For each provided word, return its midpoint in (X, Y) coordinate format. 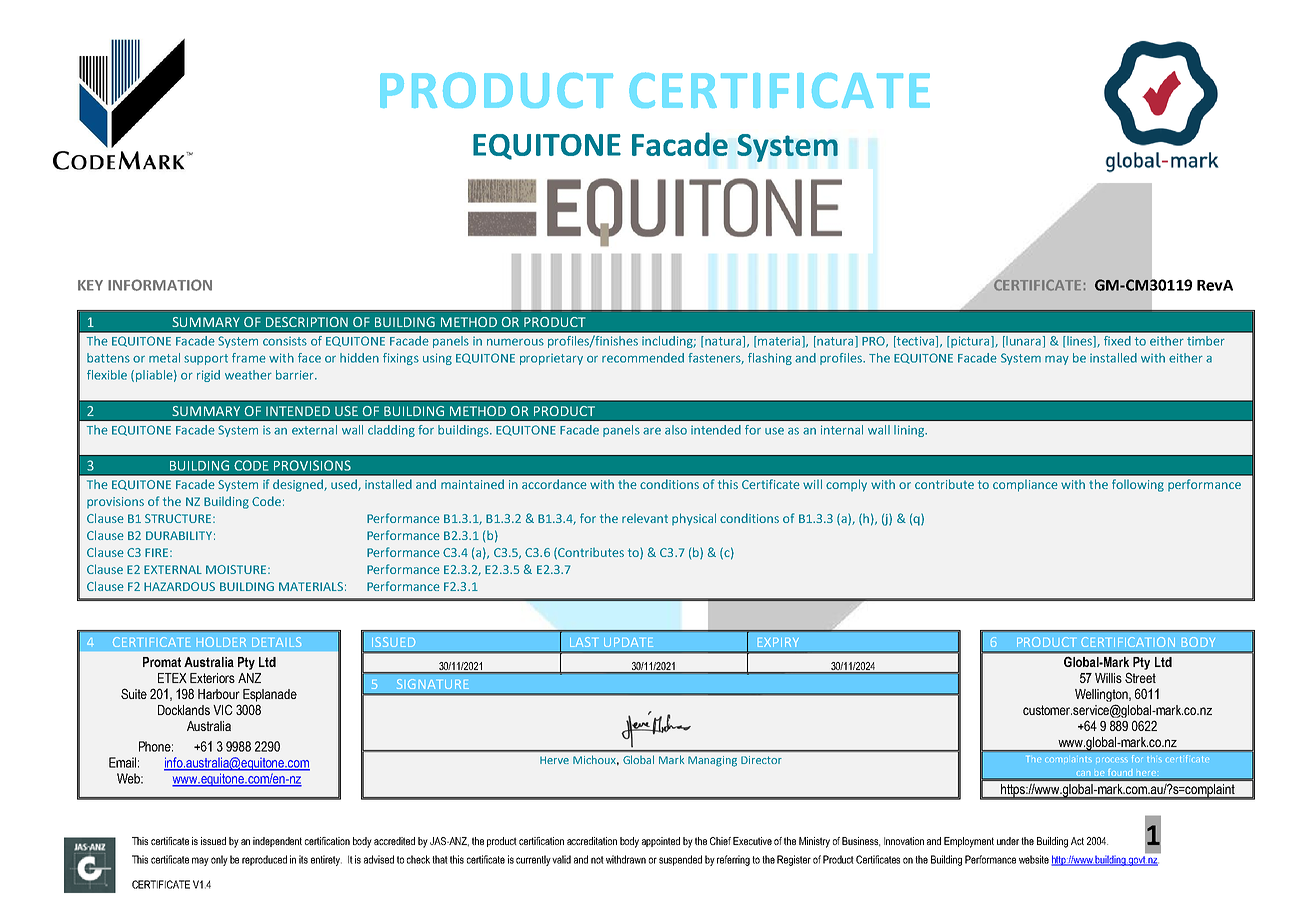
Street (1140, 677)
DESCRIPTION (307, 322)
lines (1079, 342)
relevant (645, 518)
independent (277, 842)
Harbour (219, 694)
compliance (1025, 486)
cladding (391, 431)
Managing (712, 761)
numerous (515, 342)
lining (910, 431)
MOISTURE (237, 569)
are (652, 431)
